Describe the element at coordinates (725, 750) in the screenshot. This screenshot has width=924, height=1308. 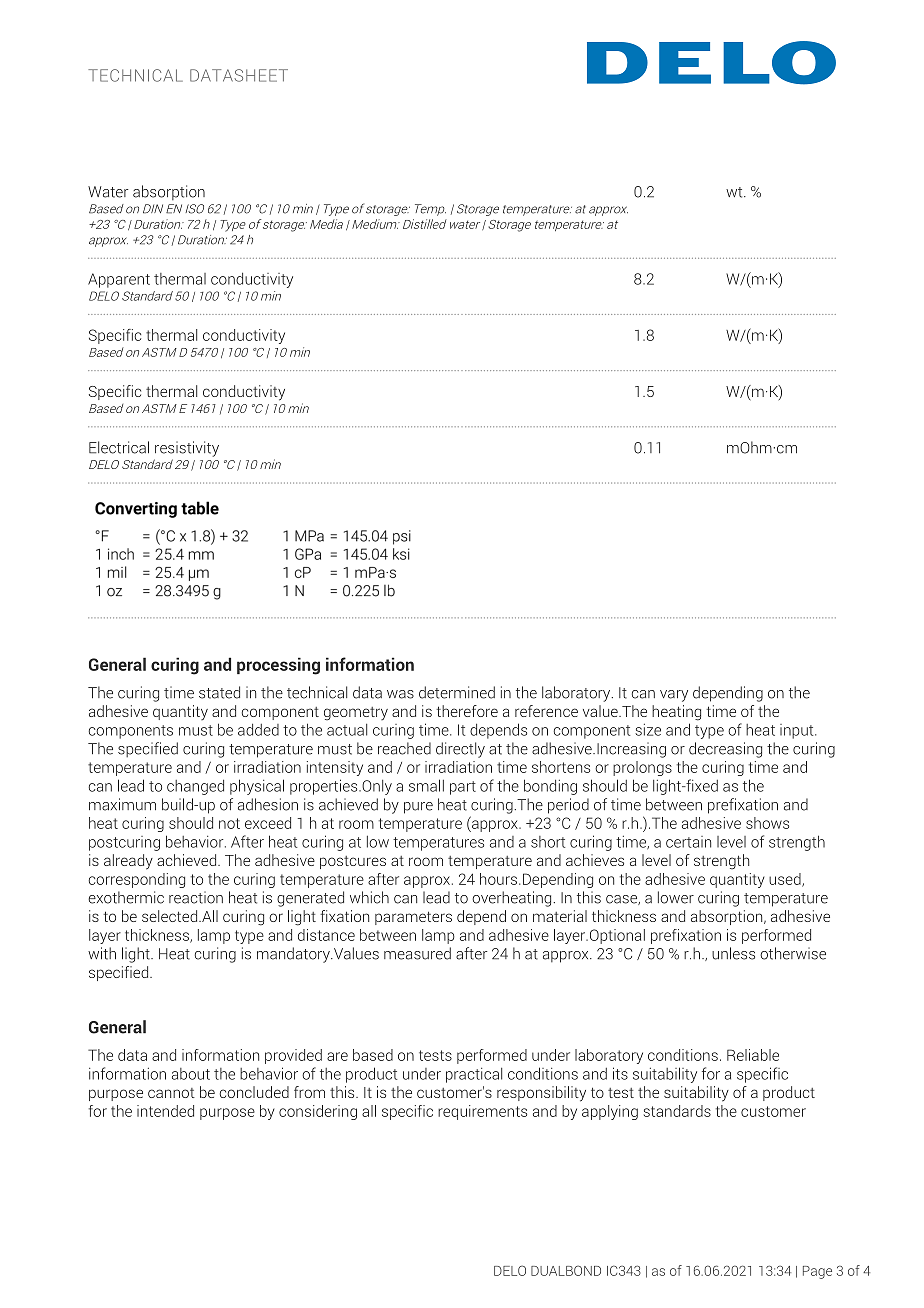
I see `decreasing` at that location.
